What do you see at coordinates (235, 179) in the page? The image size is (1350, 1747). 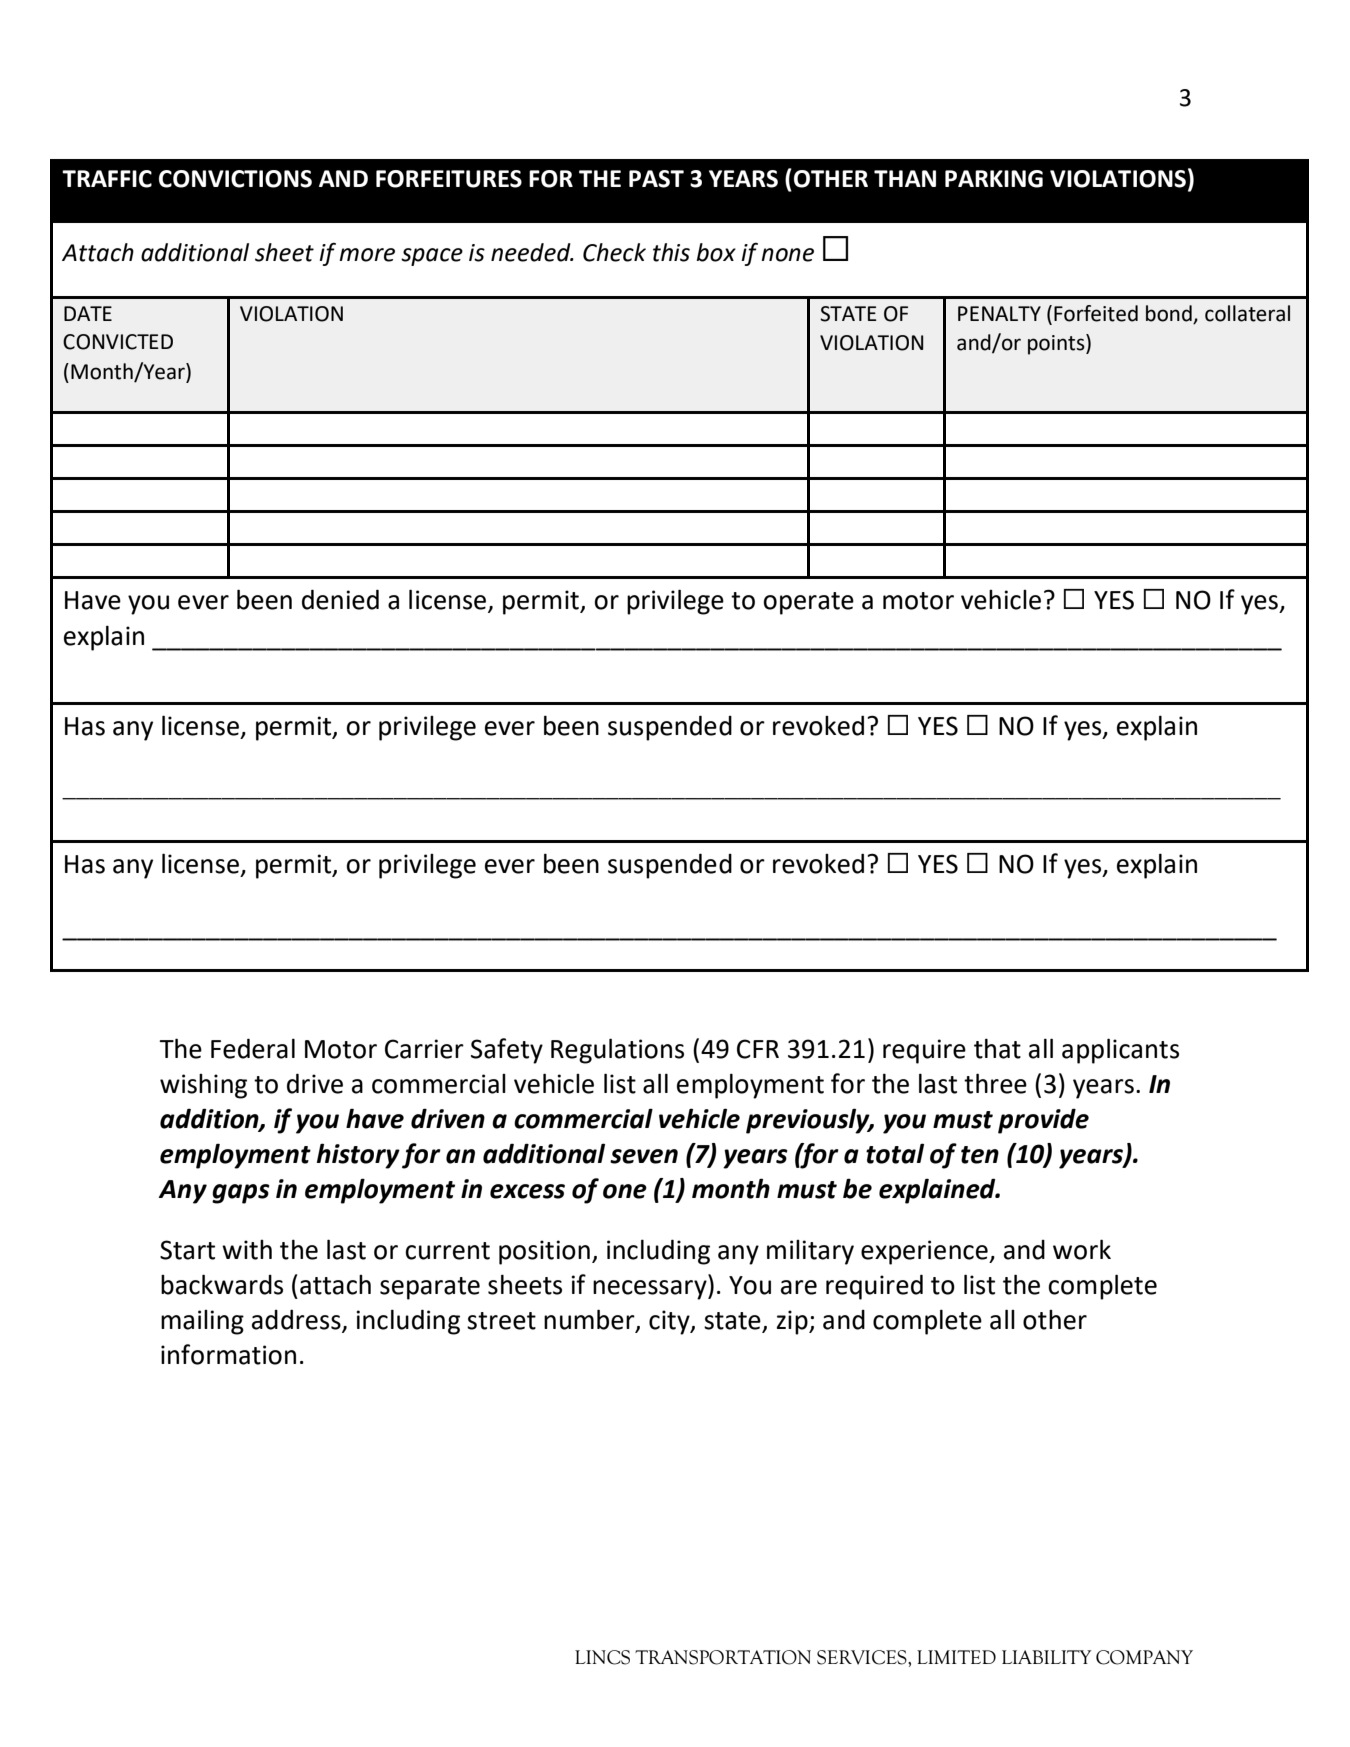 I see `CONVICTIONS` at bounding box center [235, 179].
